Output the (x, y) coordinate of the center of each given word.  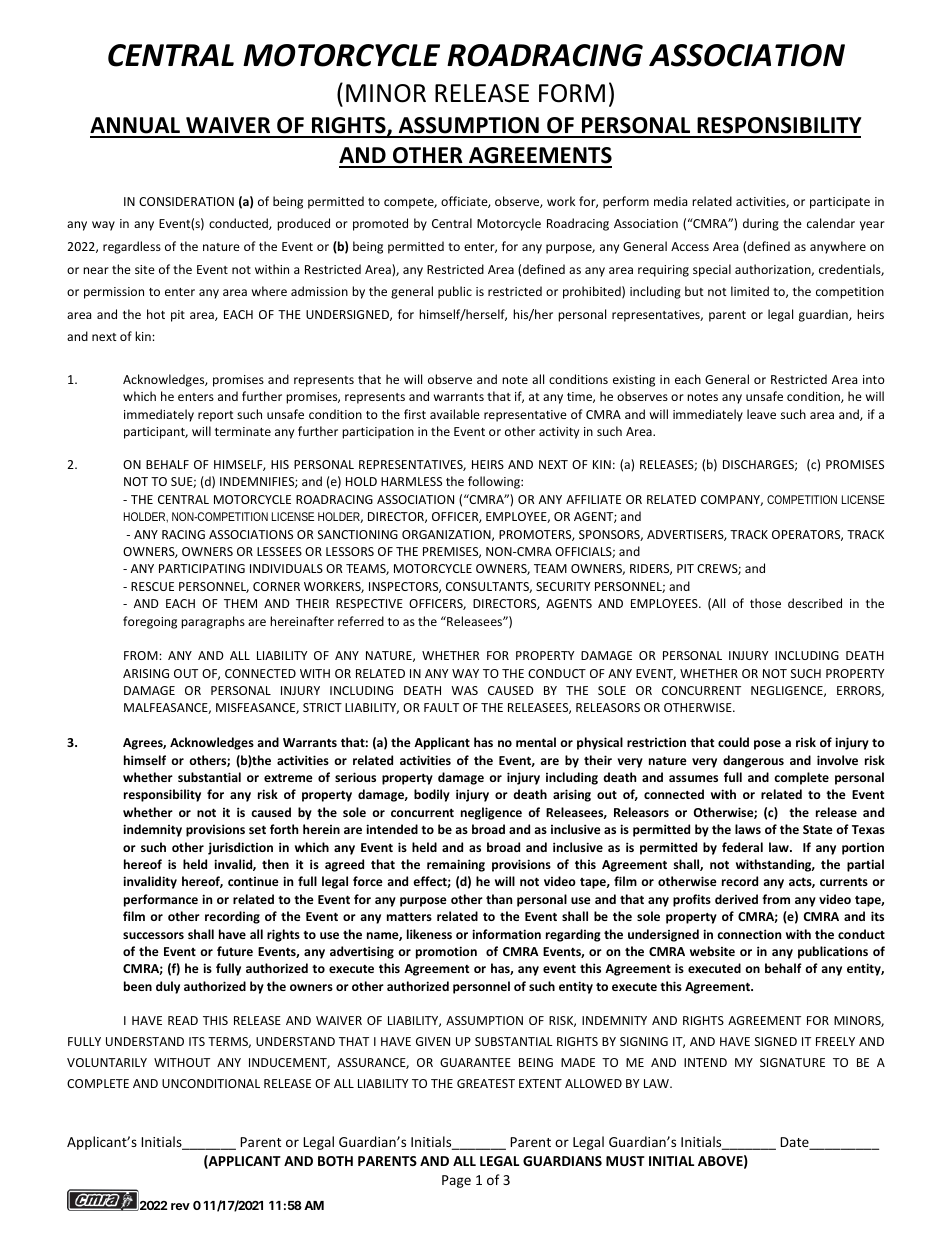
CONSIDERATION (186, 201)
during (761, 224)
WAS (464, 690)
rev (180, 1206)
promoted (380, 224)
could (733, 742)
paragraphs (213, 622)
